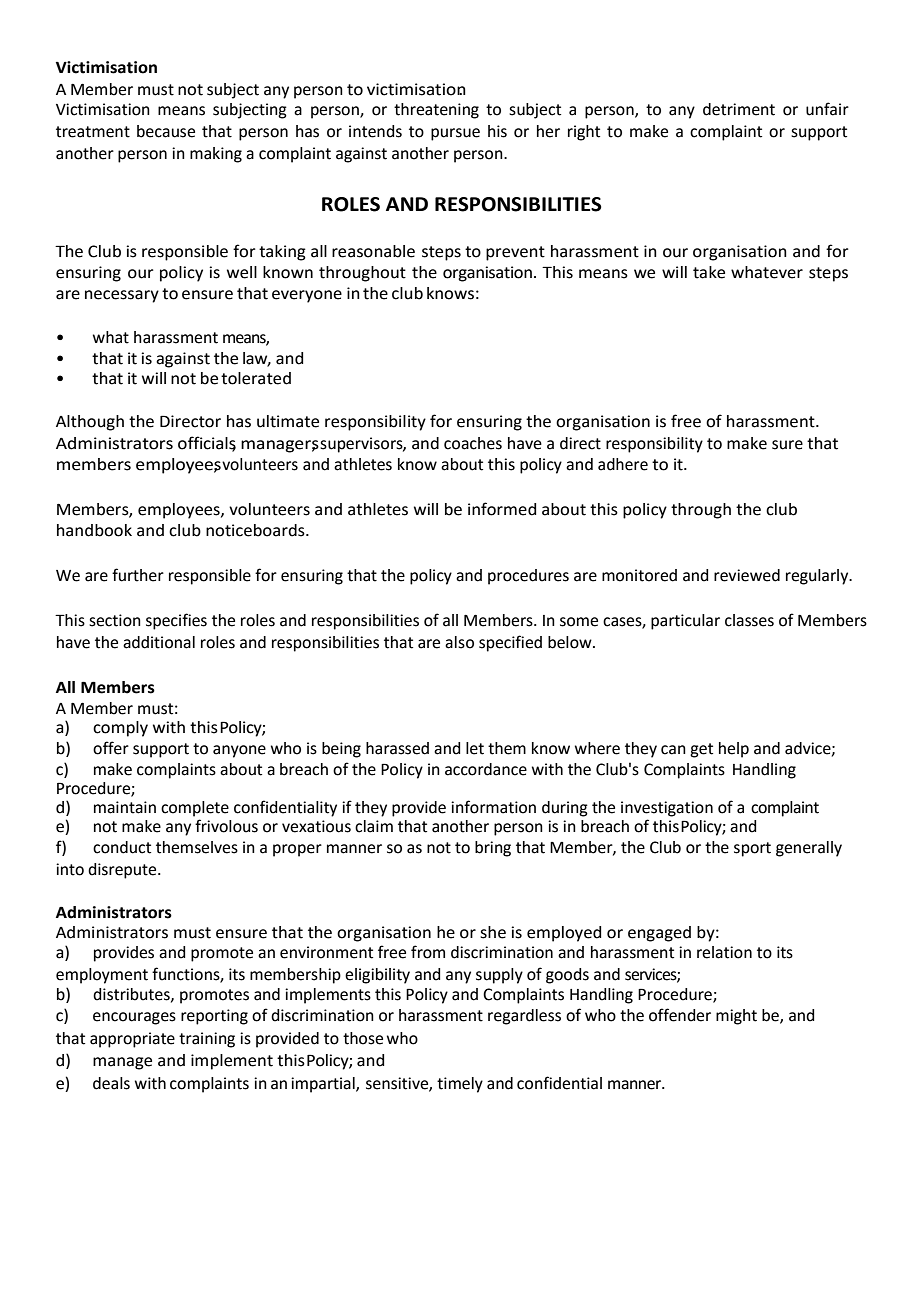  What do you see at coordinates (166, 131) in the page?
I see `because` at bounding box center [166, 131].
